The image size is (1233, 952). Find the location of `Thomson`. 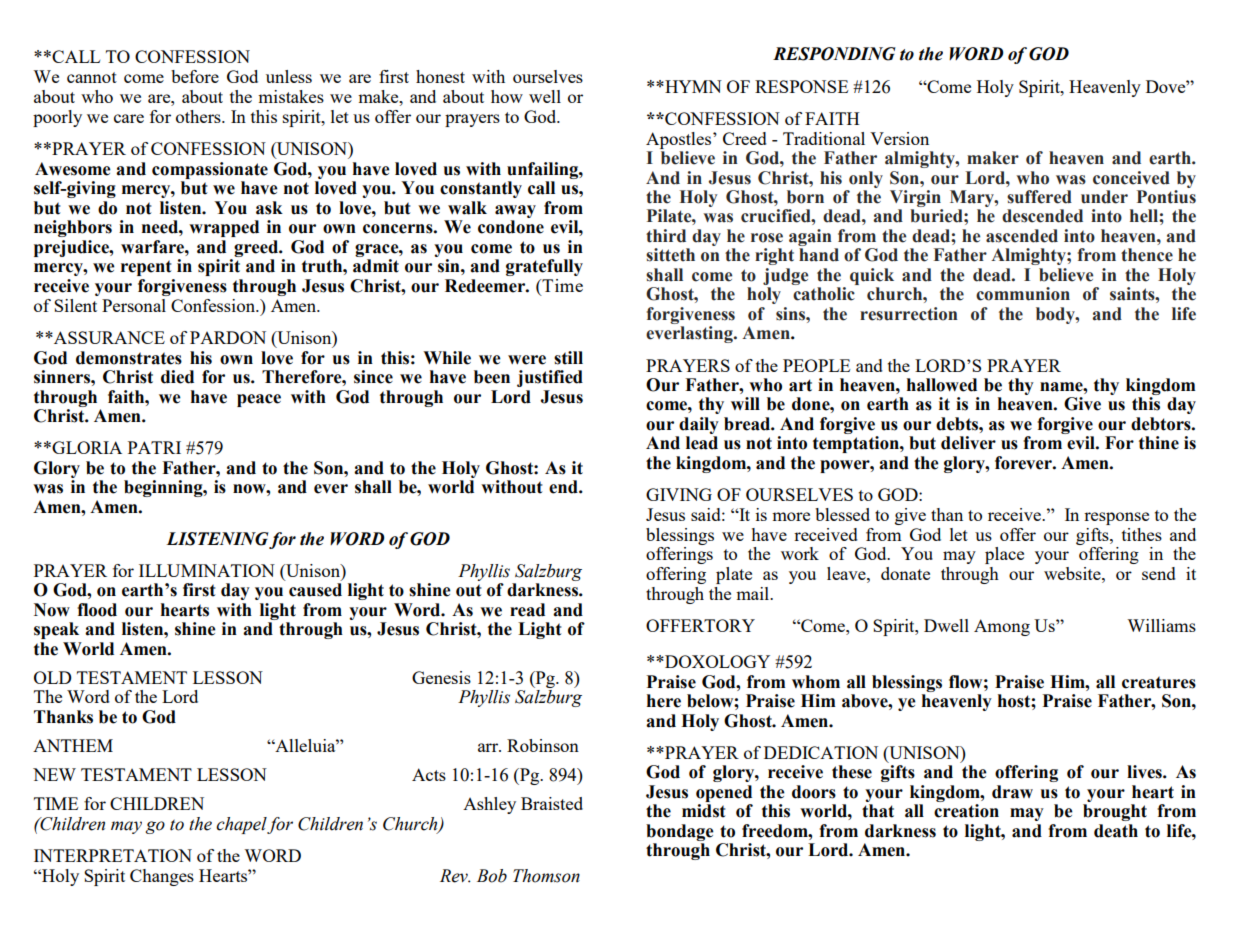

Thomson is located at coordinates (546, 876).
